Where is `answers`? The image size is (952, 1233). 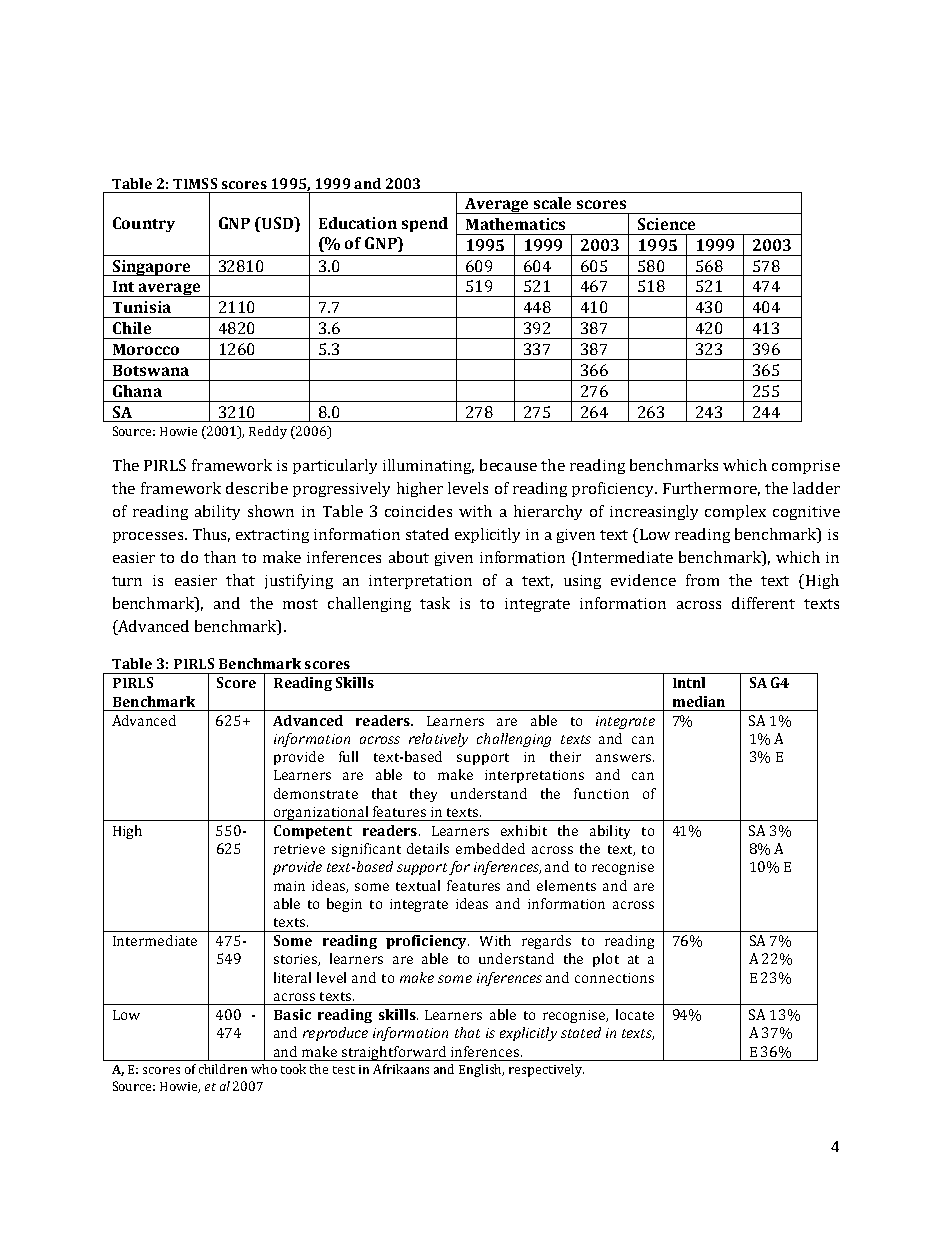 answers is located at coordinates (623, 758).
